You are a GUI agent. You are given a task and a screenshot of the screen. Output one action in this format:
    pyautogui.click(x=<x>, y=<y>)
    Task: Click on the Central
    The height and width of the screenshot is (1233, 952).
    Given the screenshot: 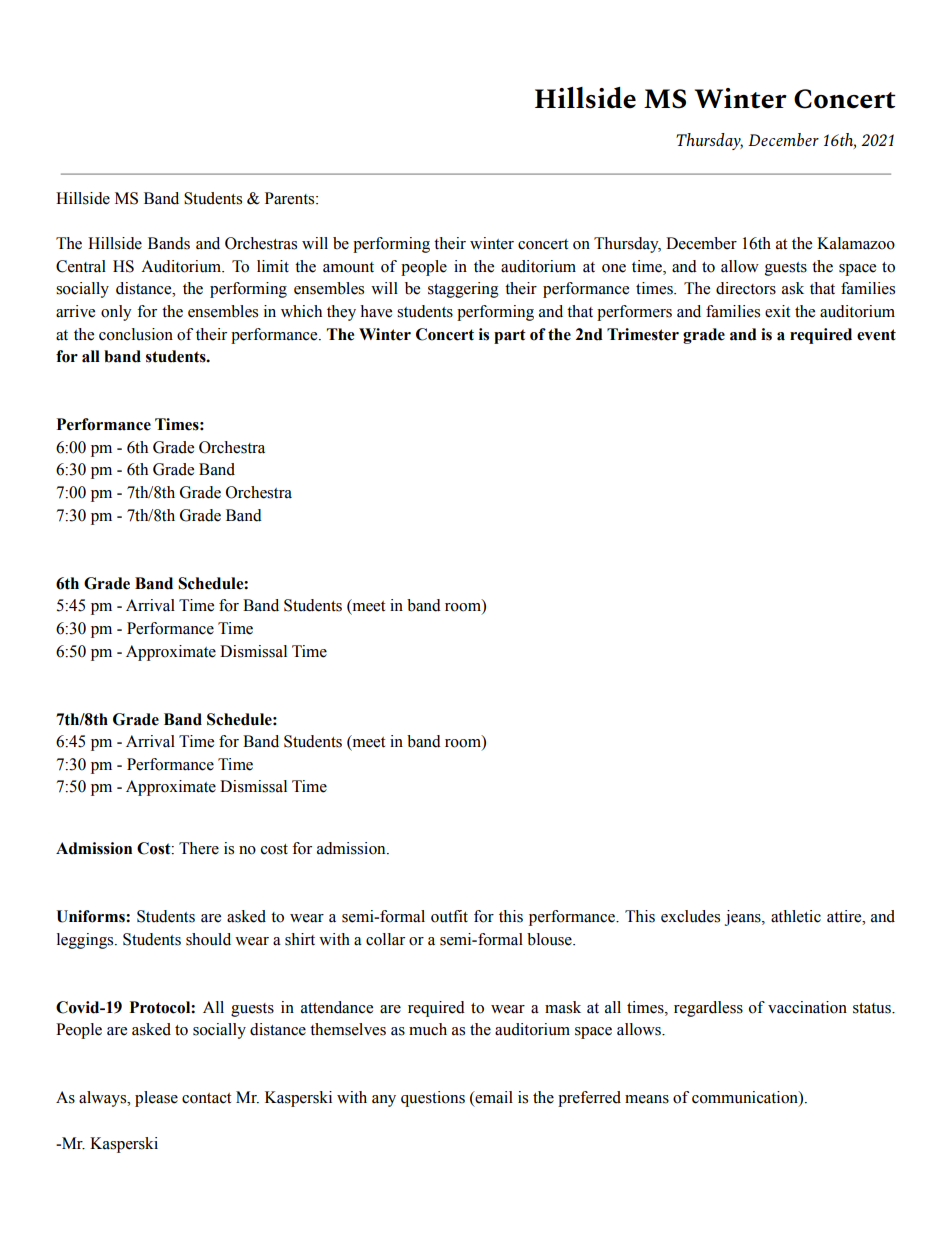 What is the action you would take?
    pyautogui.click(x=81, y=266)
